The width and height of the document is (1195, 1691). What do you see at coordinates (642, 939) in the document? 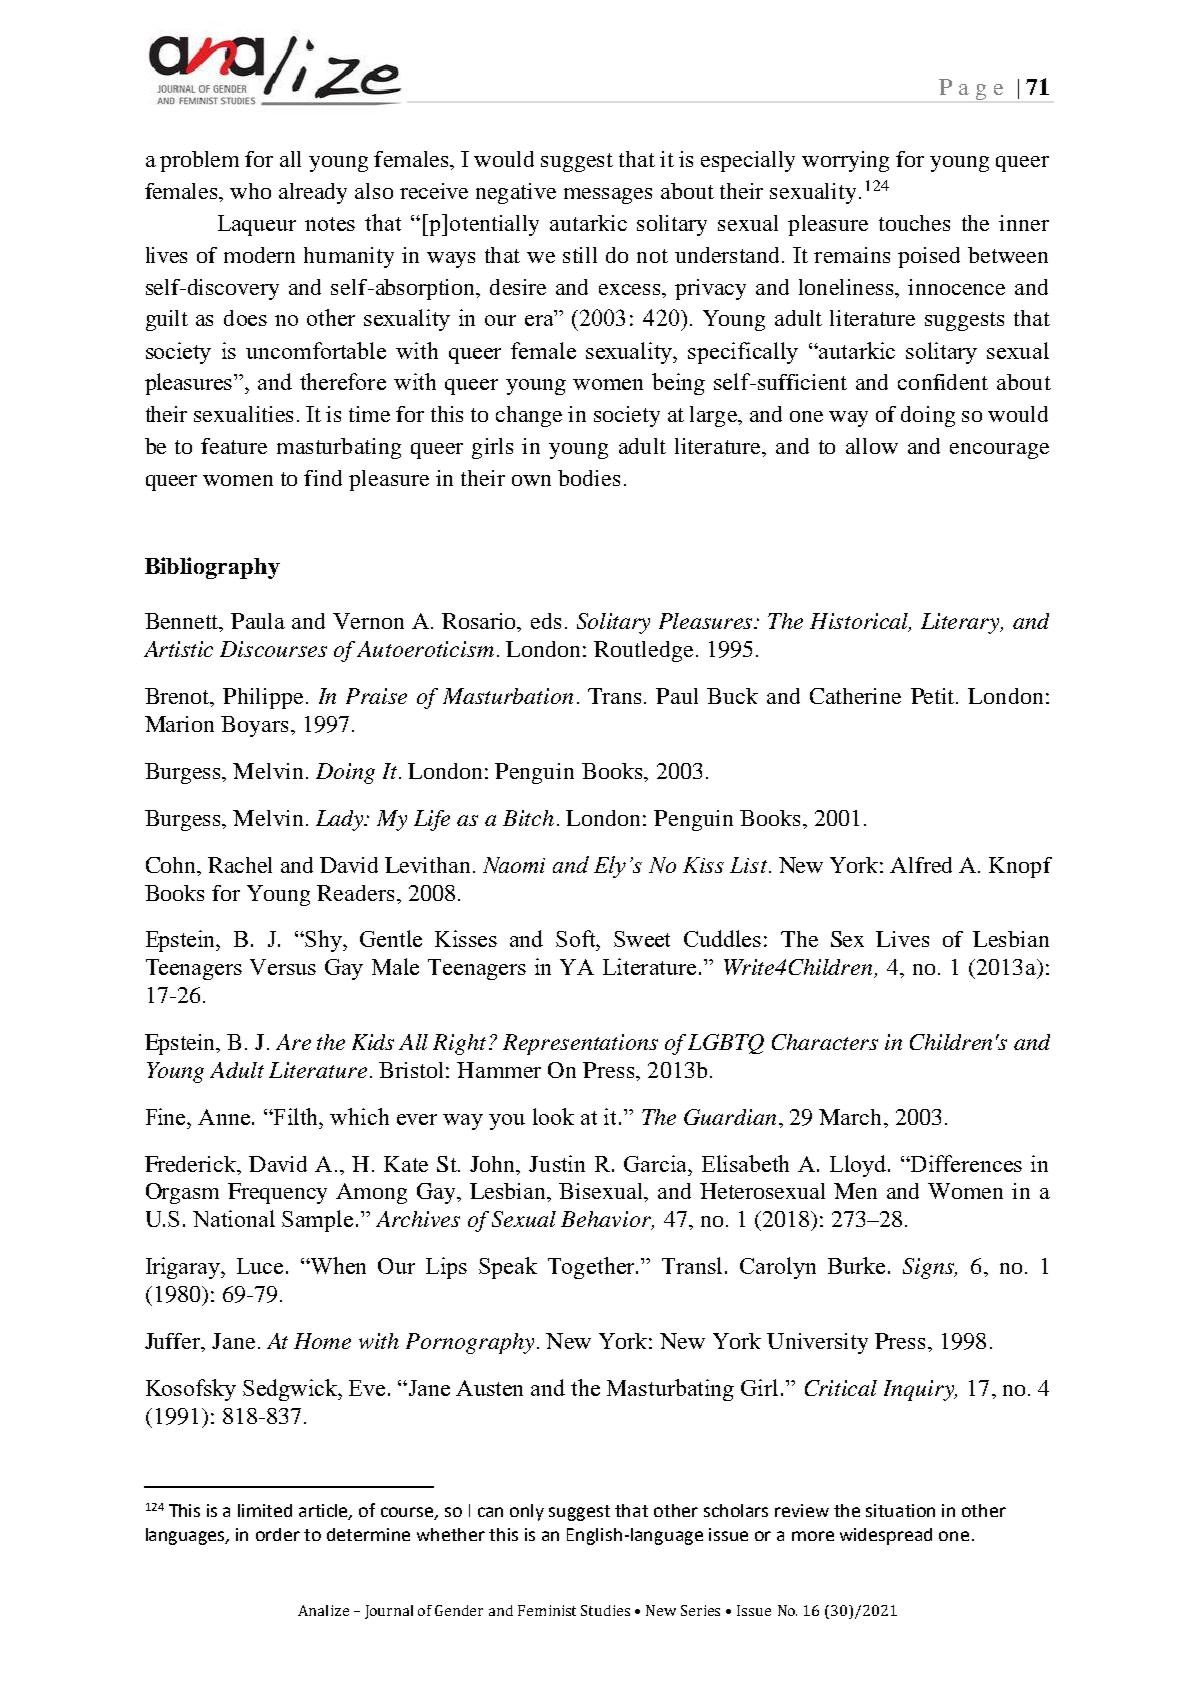
I see `Sweet` at bounding box center [642, 939].
